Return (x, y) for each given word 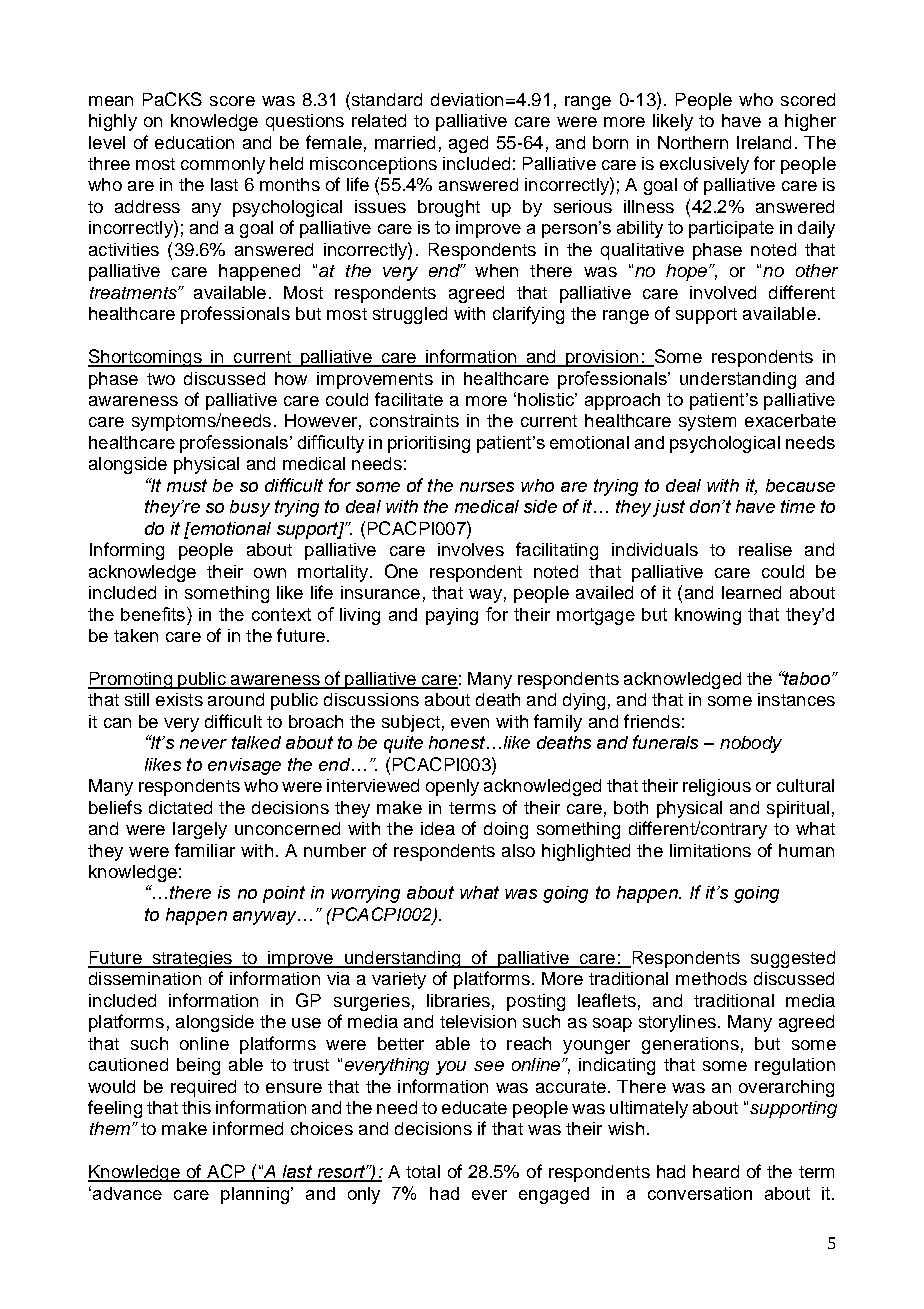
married (405, 142)
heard (716, 1171)
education (194, 142)
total (423, 1171)
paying (452, 616)
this (196, 1107)
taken (136, 635)
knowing (708, 616)
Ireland (764, 142)
